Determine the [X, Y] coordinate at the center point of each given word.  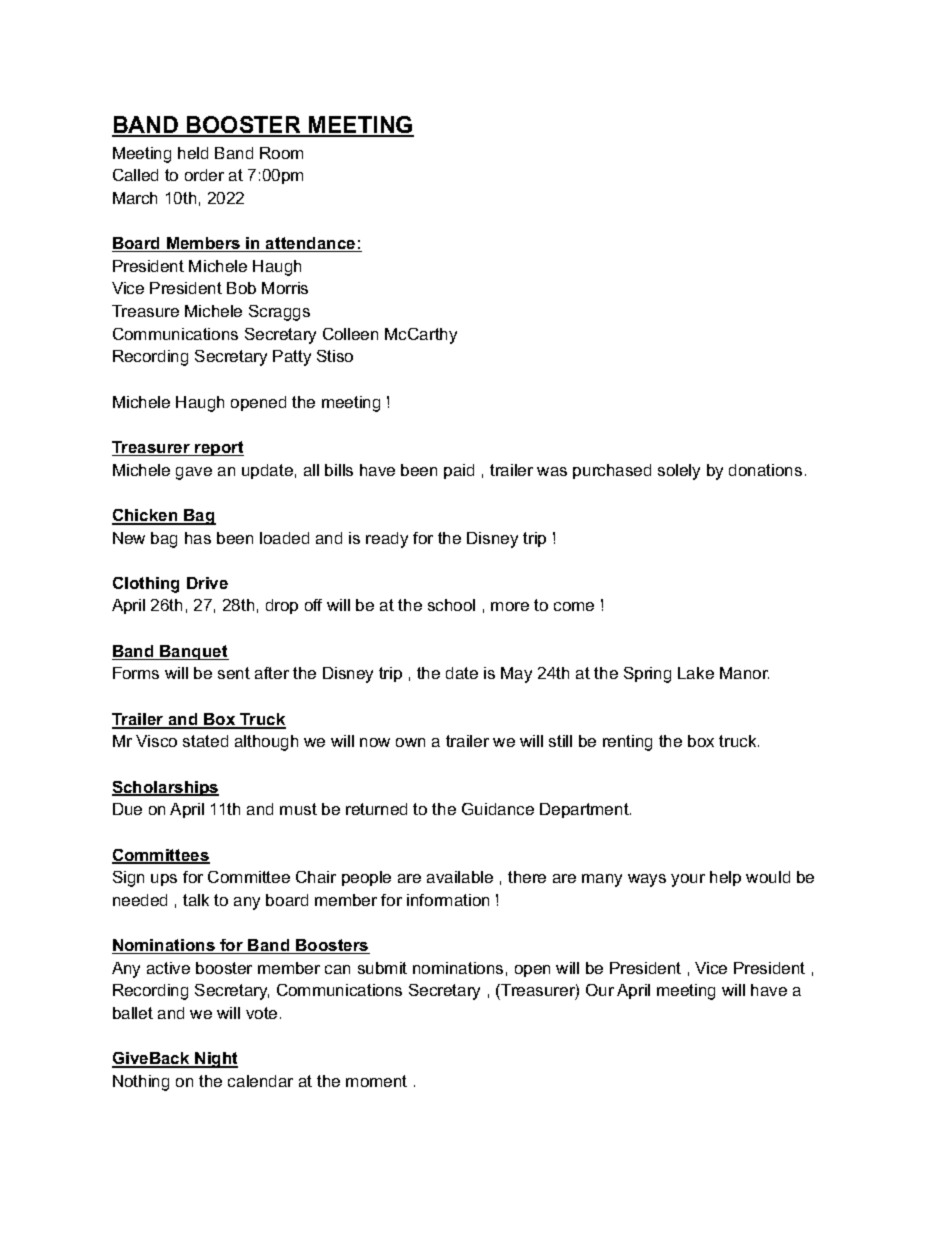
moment [376, 1081]
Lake [696, 673]
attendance [311, 244]
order [204, 175]
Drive [207, 583]
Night [215, 1060]
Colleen [350, 334]
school [451, 605]
